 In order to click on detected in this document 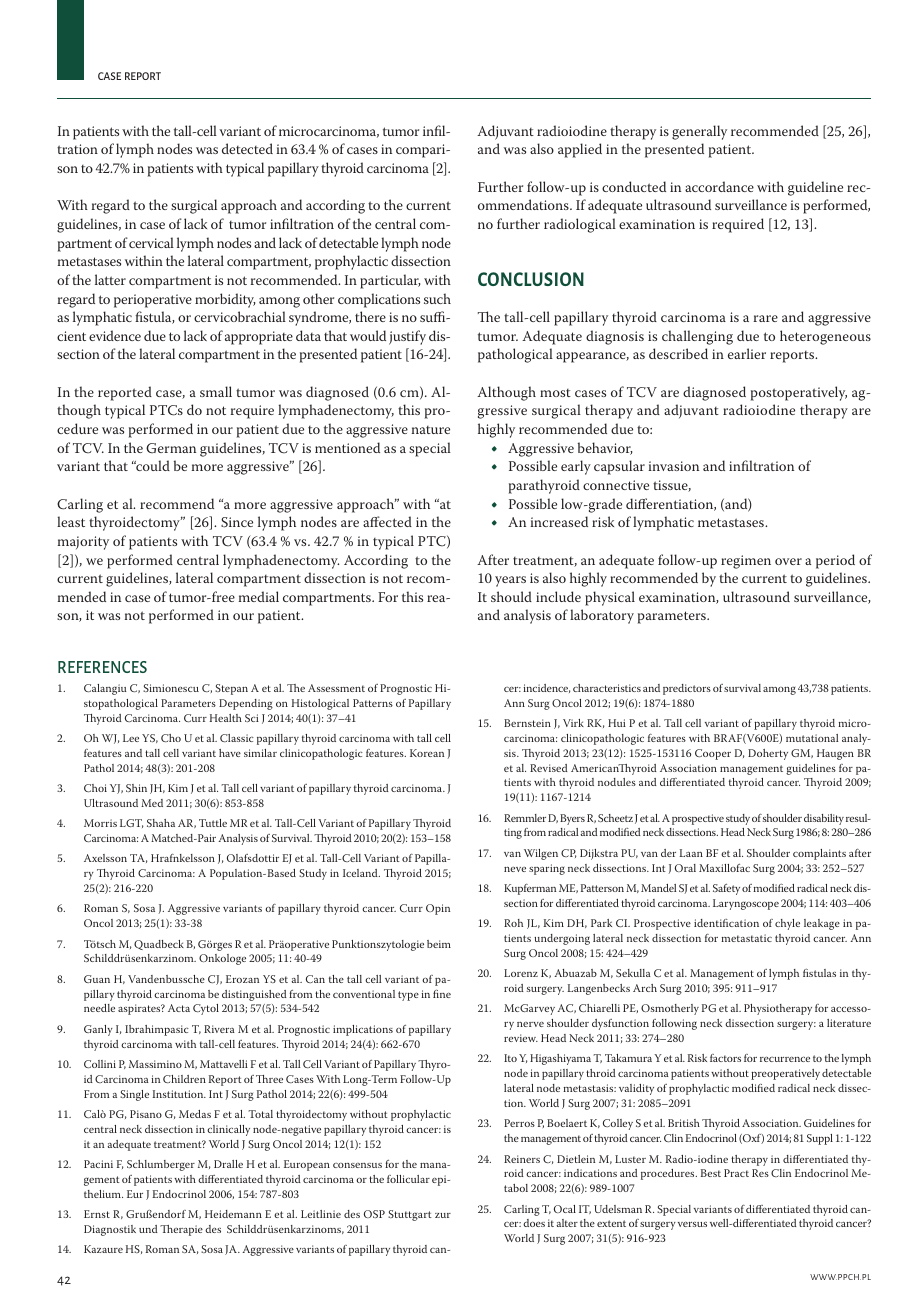, I will do `click(247, 148)`.
